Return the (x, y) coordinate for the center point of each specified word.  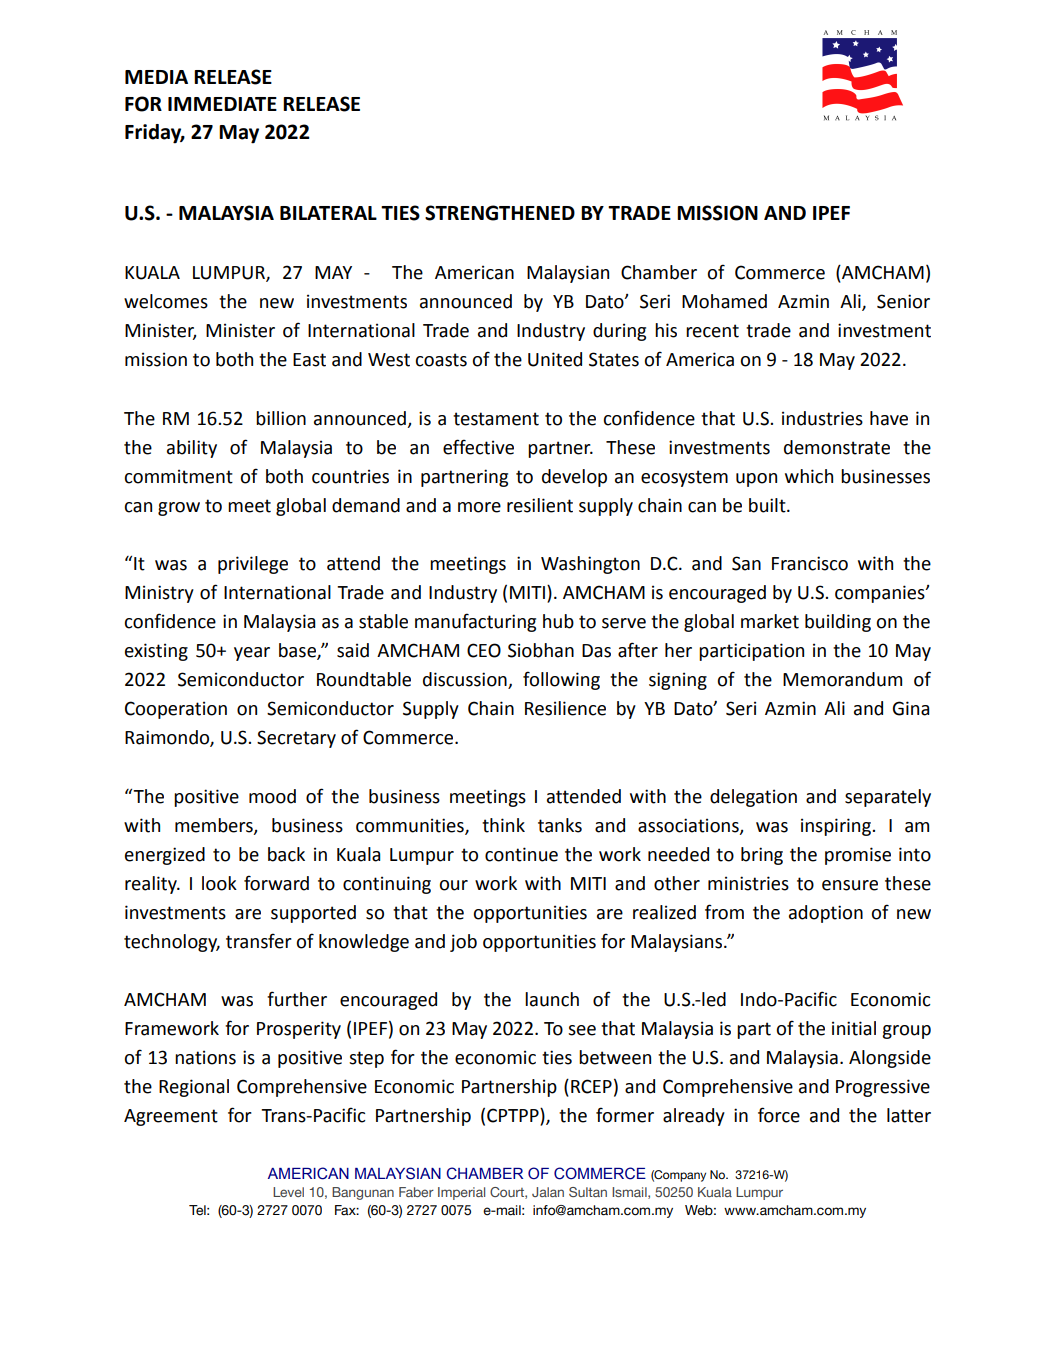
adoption (826, 914)
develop (574, 478)
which (809, 476)
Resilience (565, 708)
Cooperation (176, 710)
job (463, 943)
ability (192, 449)
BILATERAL (328, 213)
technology (172, 943)
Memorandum (842, 679)
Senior (903, 301)
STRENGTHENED (500, 213)
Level (288, 1192)
